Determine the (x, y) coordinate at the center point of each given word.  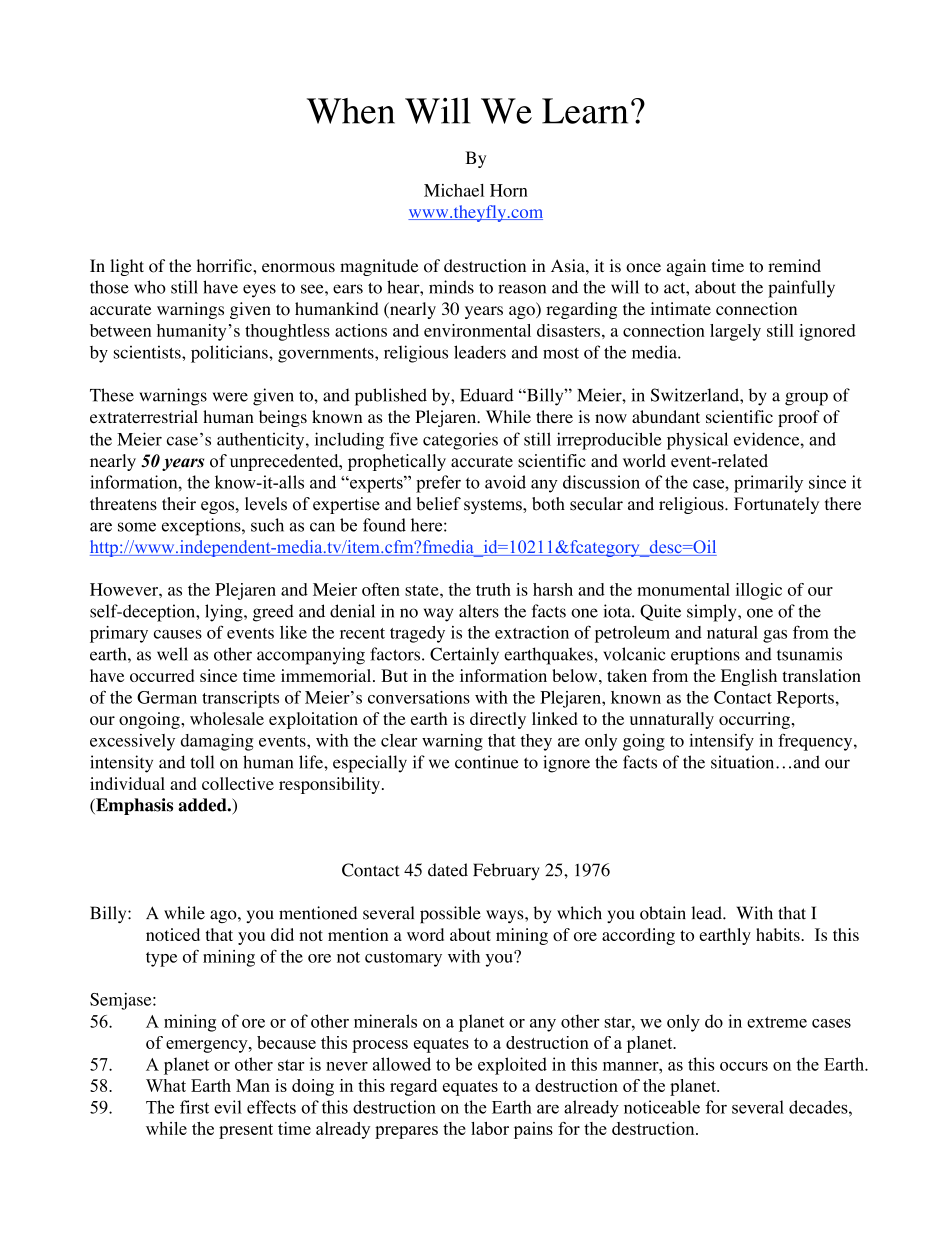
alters (479, 611)
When (351, 111)
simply (713, 613)
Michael (454, 190)
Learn (585, 111)
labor (490, 1128)
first (194, 1107)
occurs (744, 1066)
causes (178, 634)
